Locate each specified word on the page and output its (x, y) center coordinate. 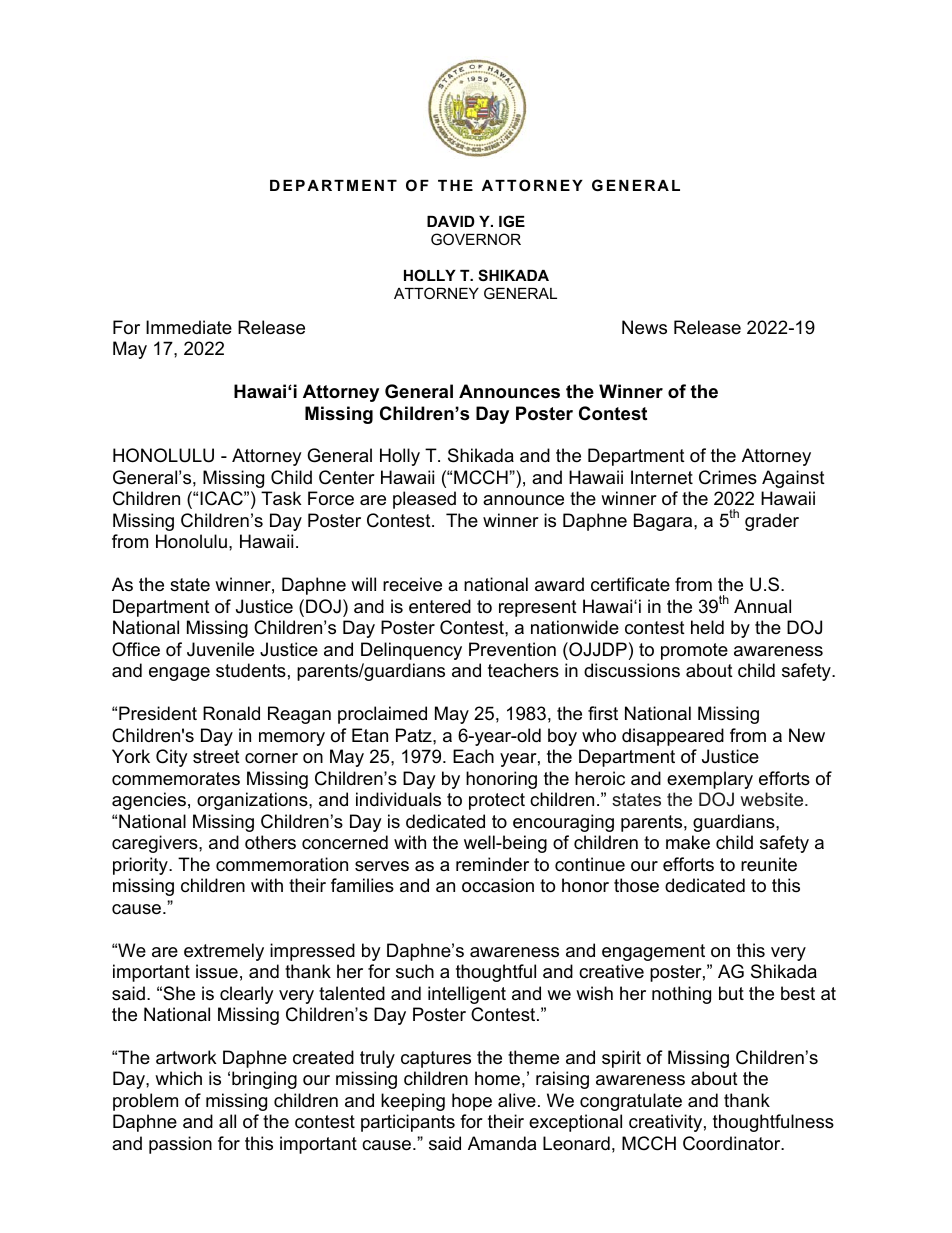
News (644, 327)
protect (497, 801)
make (688, 842)
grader (772, 522)
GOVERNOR (476, 239)
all (227, 1121)
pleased (424, 500)
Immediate (189, 327)
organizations (253, 801)
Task (281, 498)
